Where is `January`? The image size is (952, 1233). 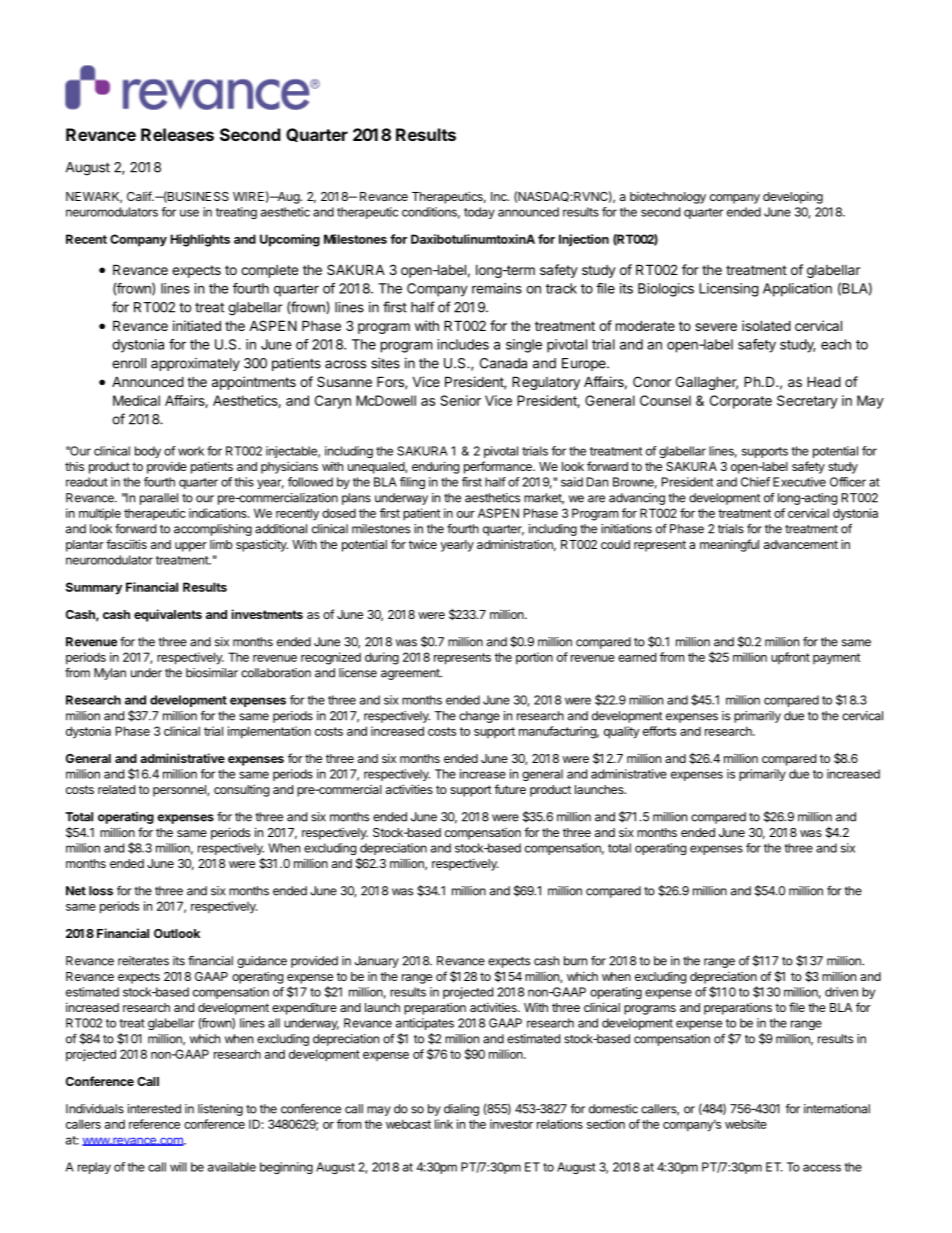
January is located at coordinates (377, 962).
